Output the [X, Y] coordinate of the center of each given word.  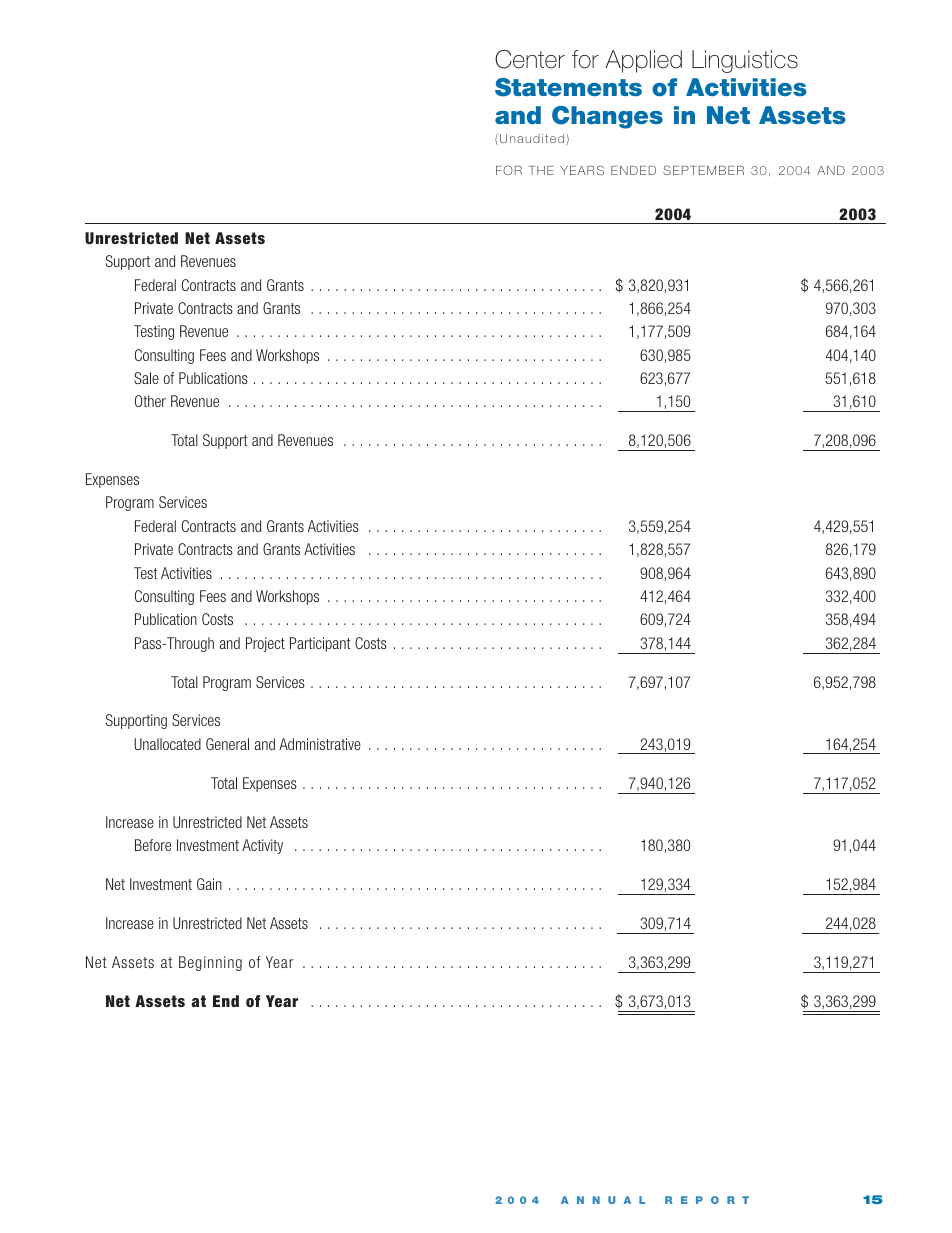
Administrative [320, 744]
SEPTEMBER [703, 170]
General [227, 744]
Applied [643, 61]
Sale [146, 378]
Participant [320, 644]
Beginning [210, 963]
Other [150, 401]
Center [530, 59]
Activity [262, 846]
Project [265, 644]
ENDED [633, 170]
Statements [568, 87]
